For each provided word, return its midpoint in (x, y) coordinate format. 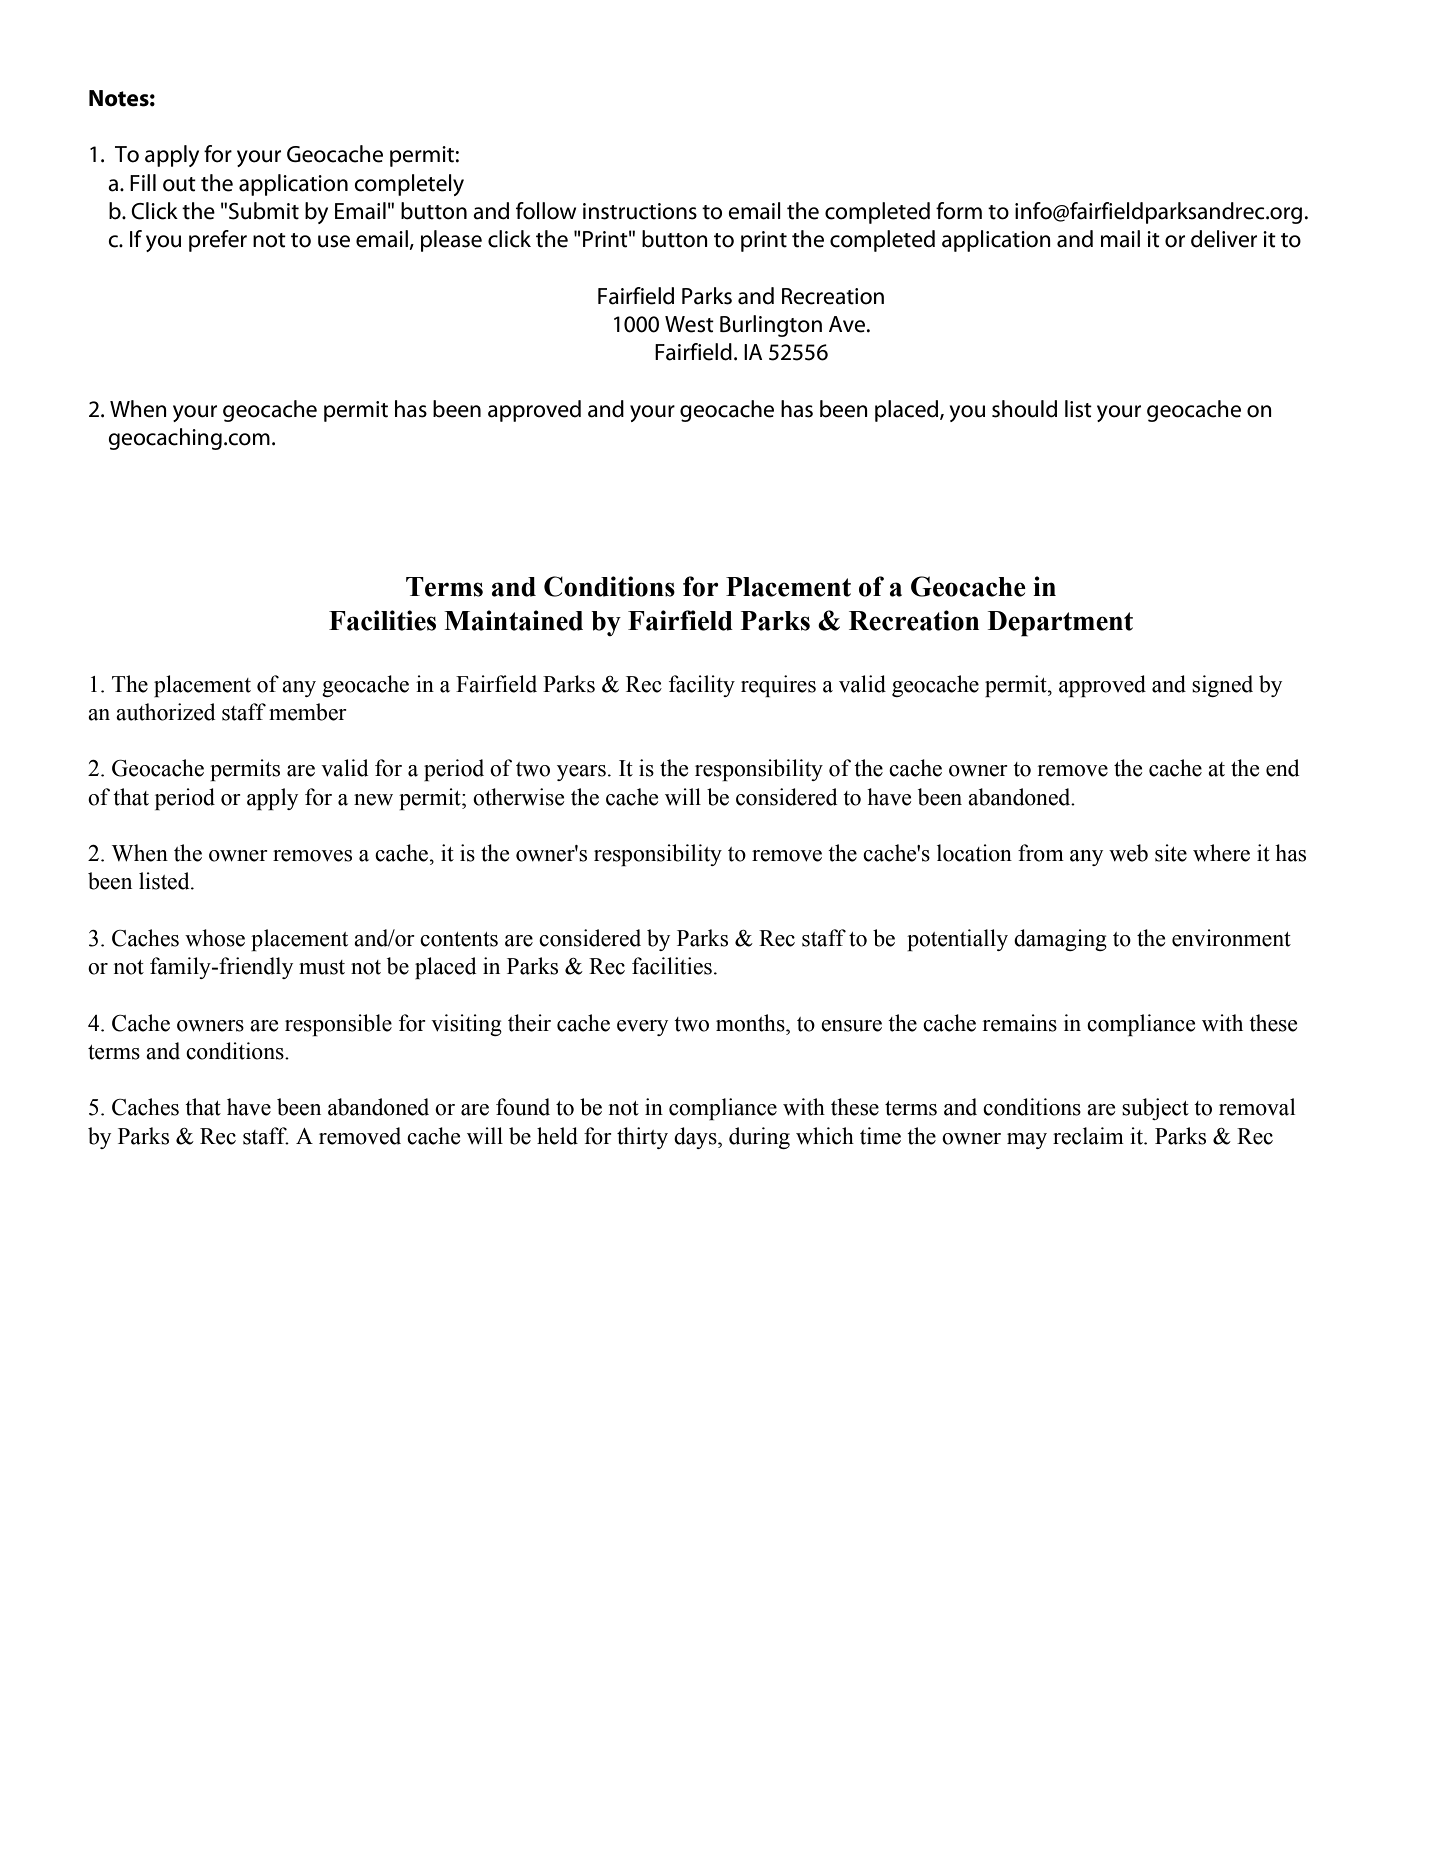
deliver (1224, 239)
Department (1060, 624)
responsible (338, 1025)
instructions (640, 211)
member (308, 712)
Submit (264, 211)
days (696, 1138)
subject (1155, 1109)
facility (702, 686)
